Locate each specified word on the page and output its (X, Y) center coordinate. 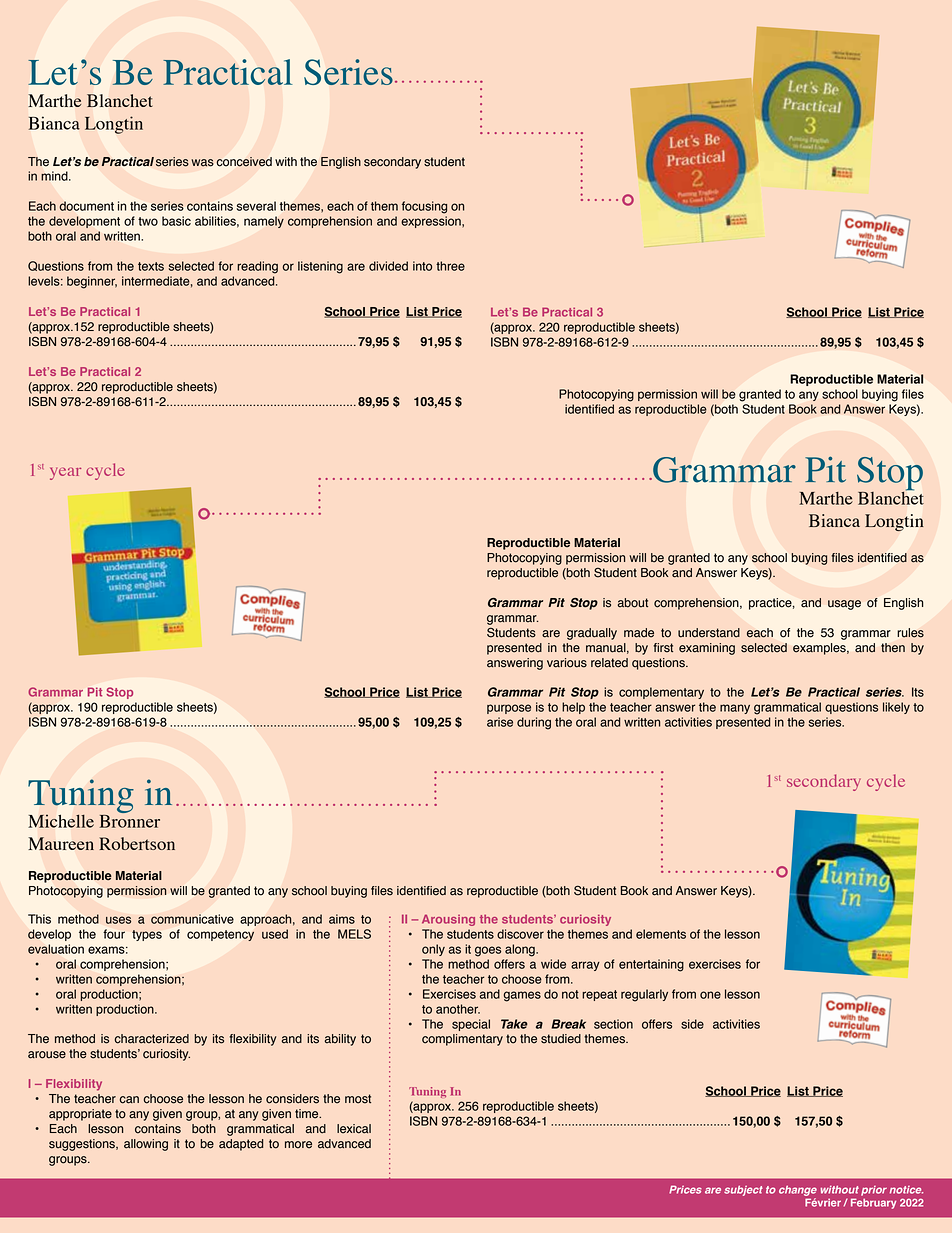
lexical (354, 1129)
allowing (146, 1145)
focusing (424, 207)
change (798, 1191)
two (148, 221)
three (450, 266)
